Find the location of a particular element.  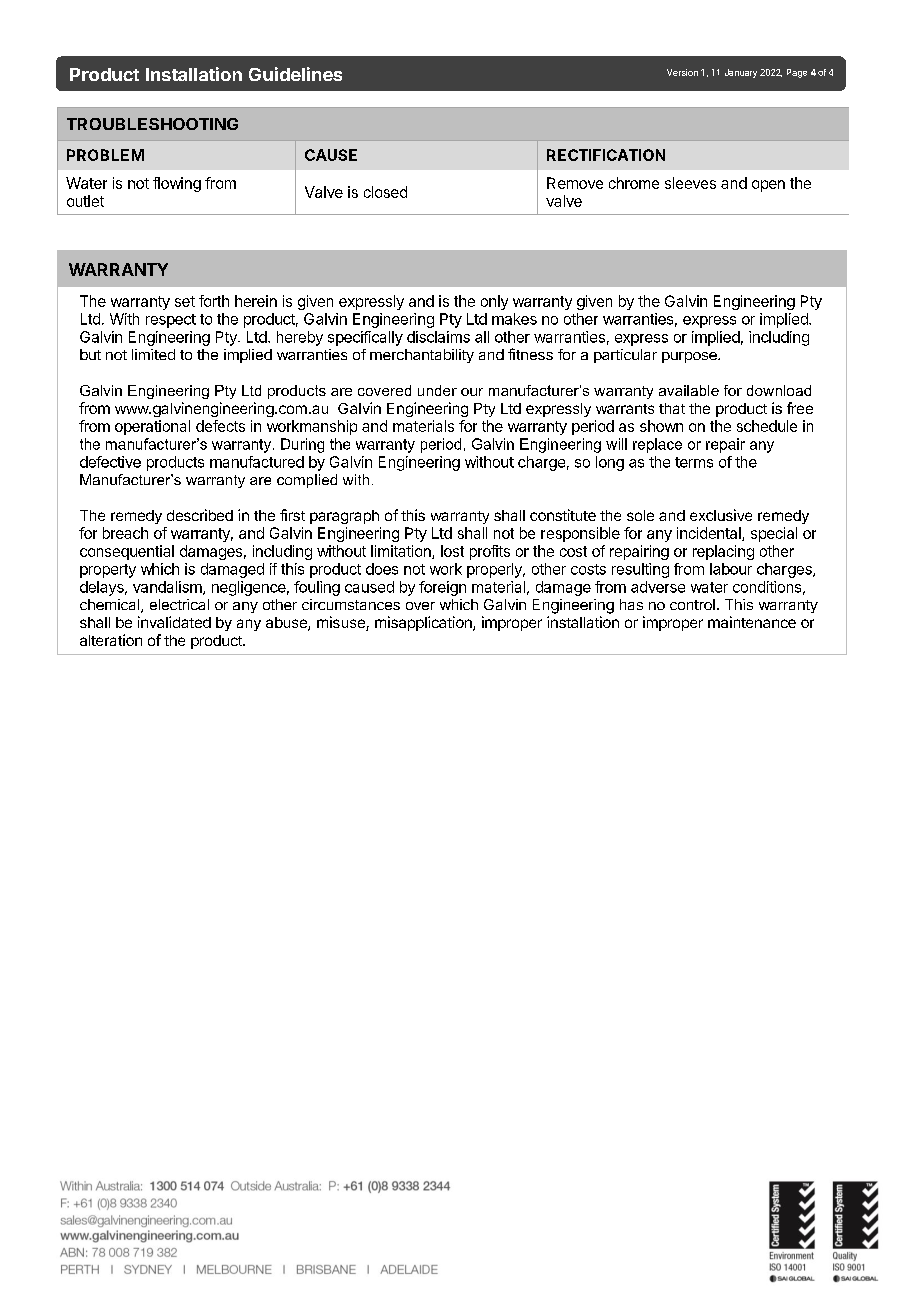

described is located at coordinates (200, 515).
